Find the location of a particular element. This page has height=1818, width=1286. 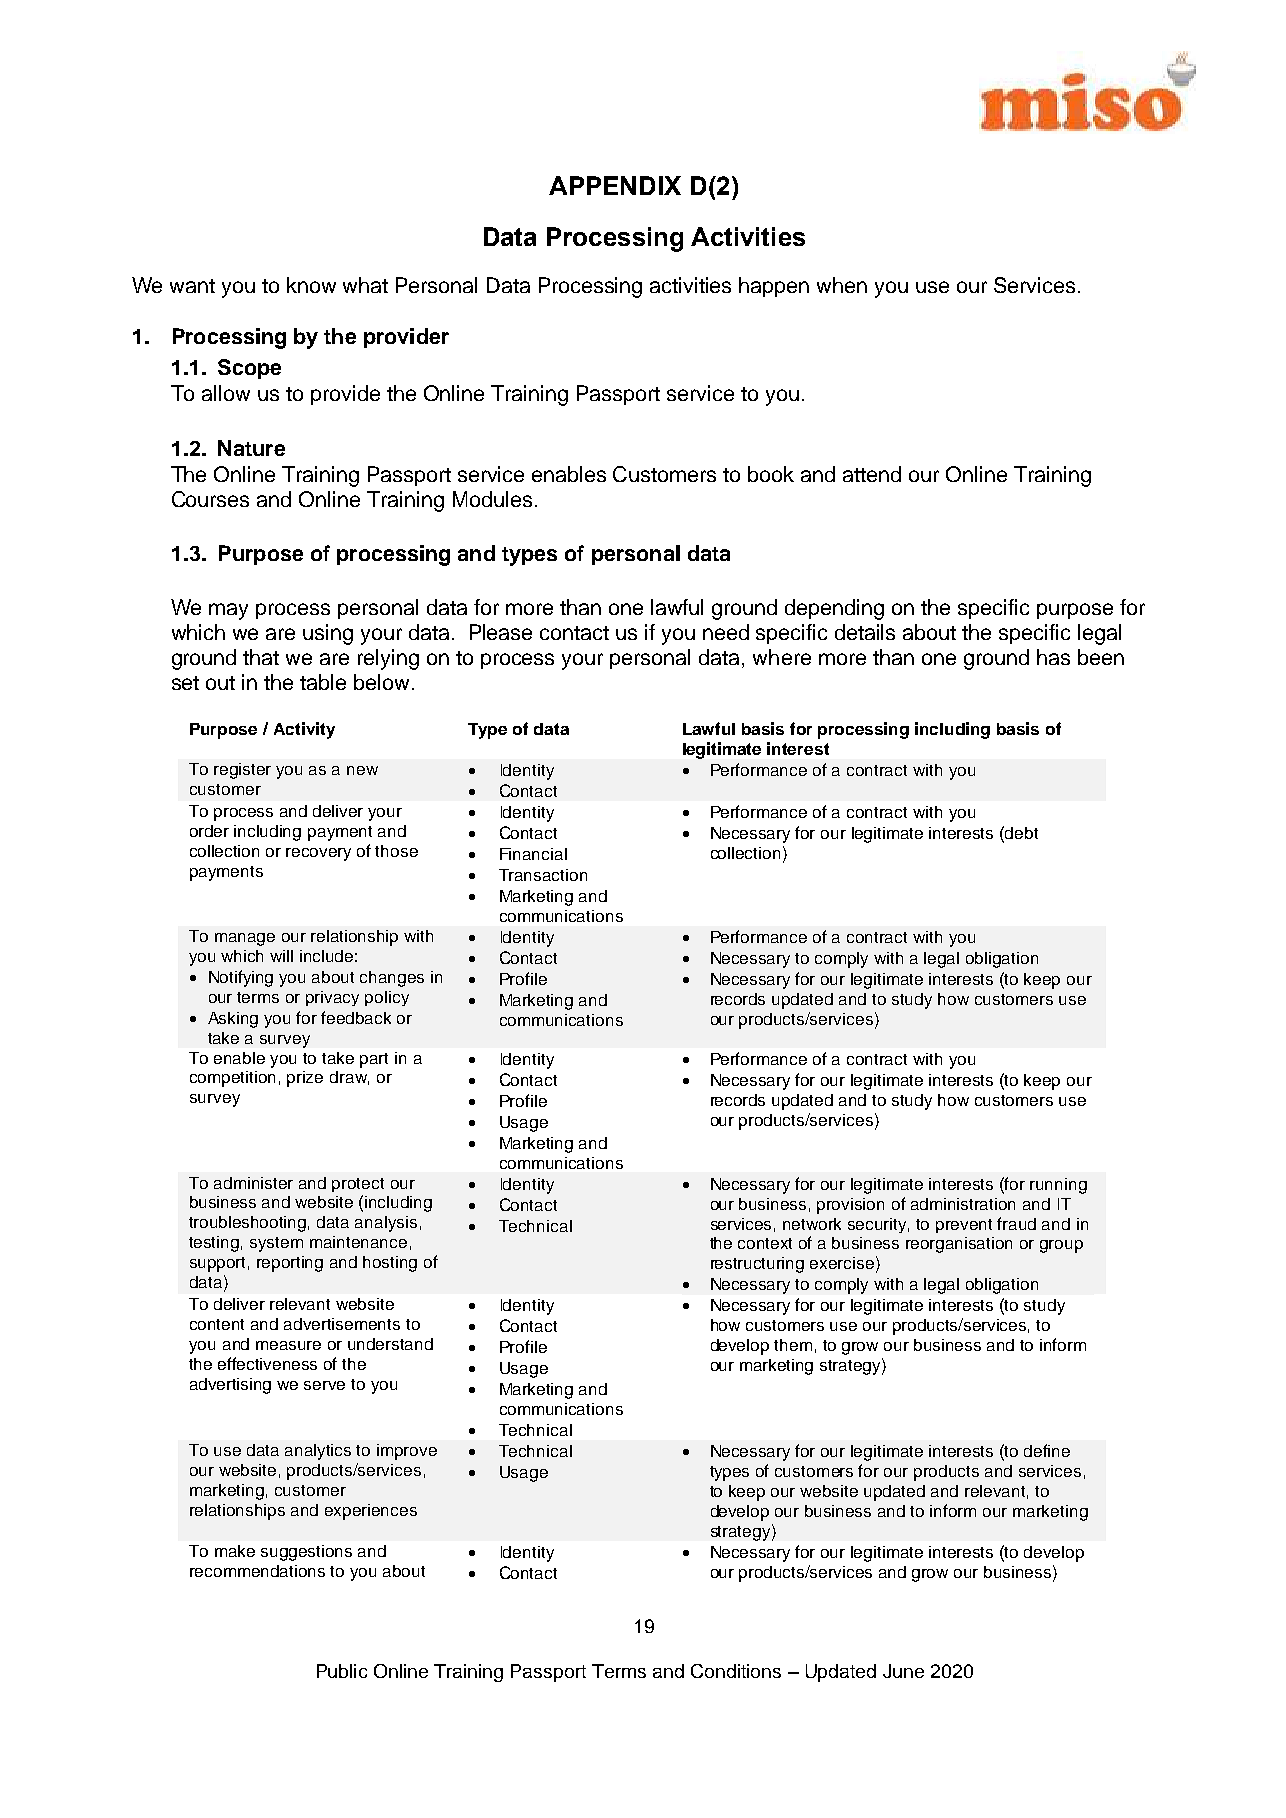

context is located at coordinates (765, 1243).
